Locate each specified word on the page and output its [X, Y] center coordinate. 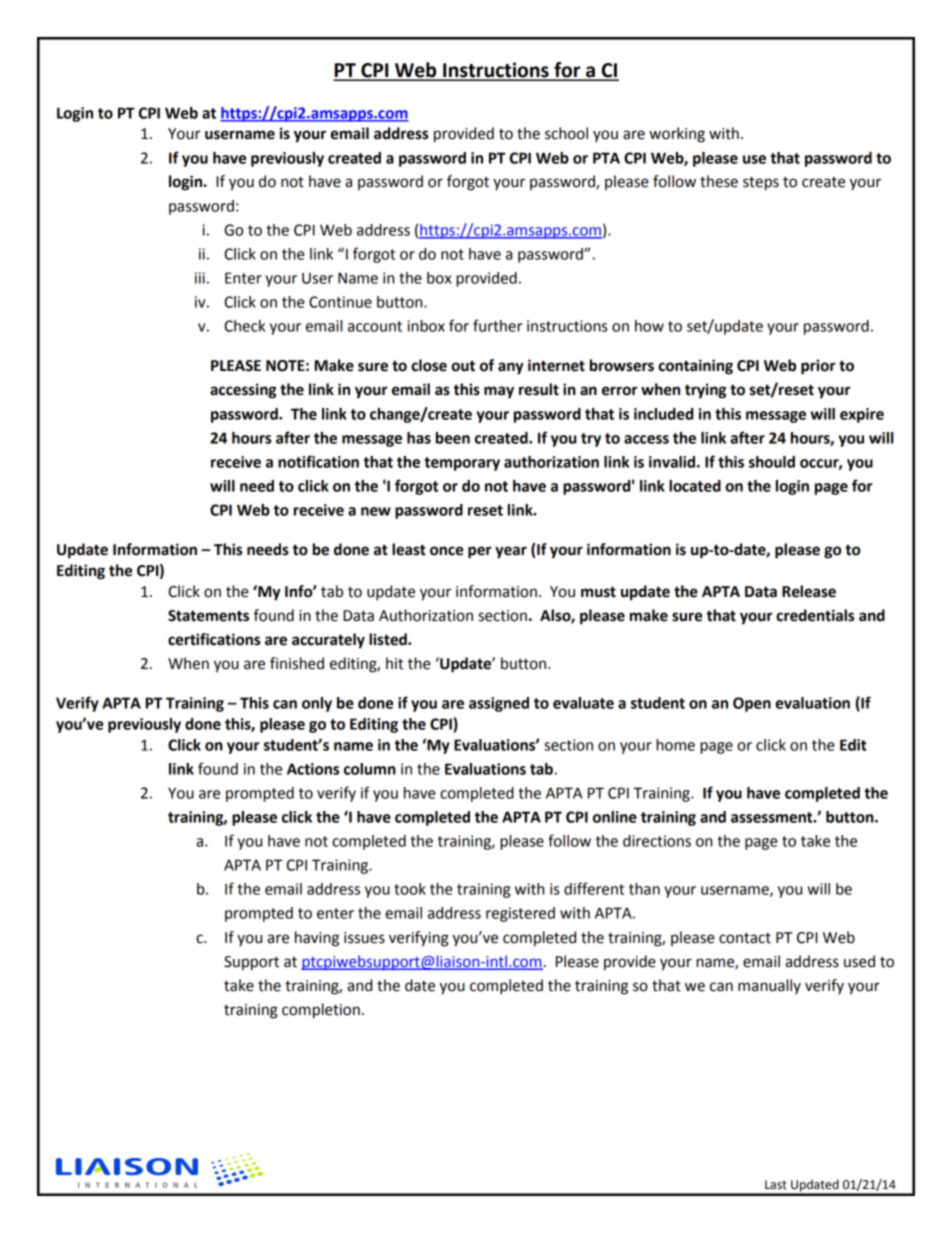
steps [761, 183]
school [566, 133]
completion [321, 1011]
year [511, 552]
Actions [313, 769]
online [615, 817]
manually [769, 986]
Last [776, 1185]
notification [318, 461]
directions [657, 841]
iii [200, 278]
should [772, 462]
